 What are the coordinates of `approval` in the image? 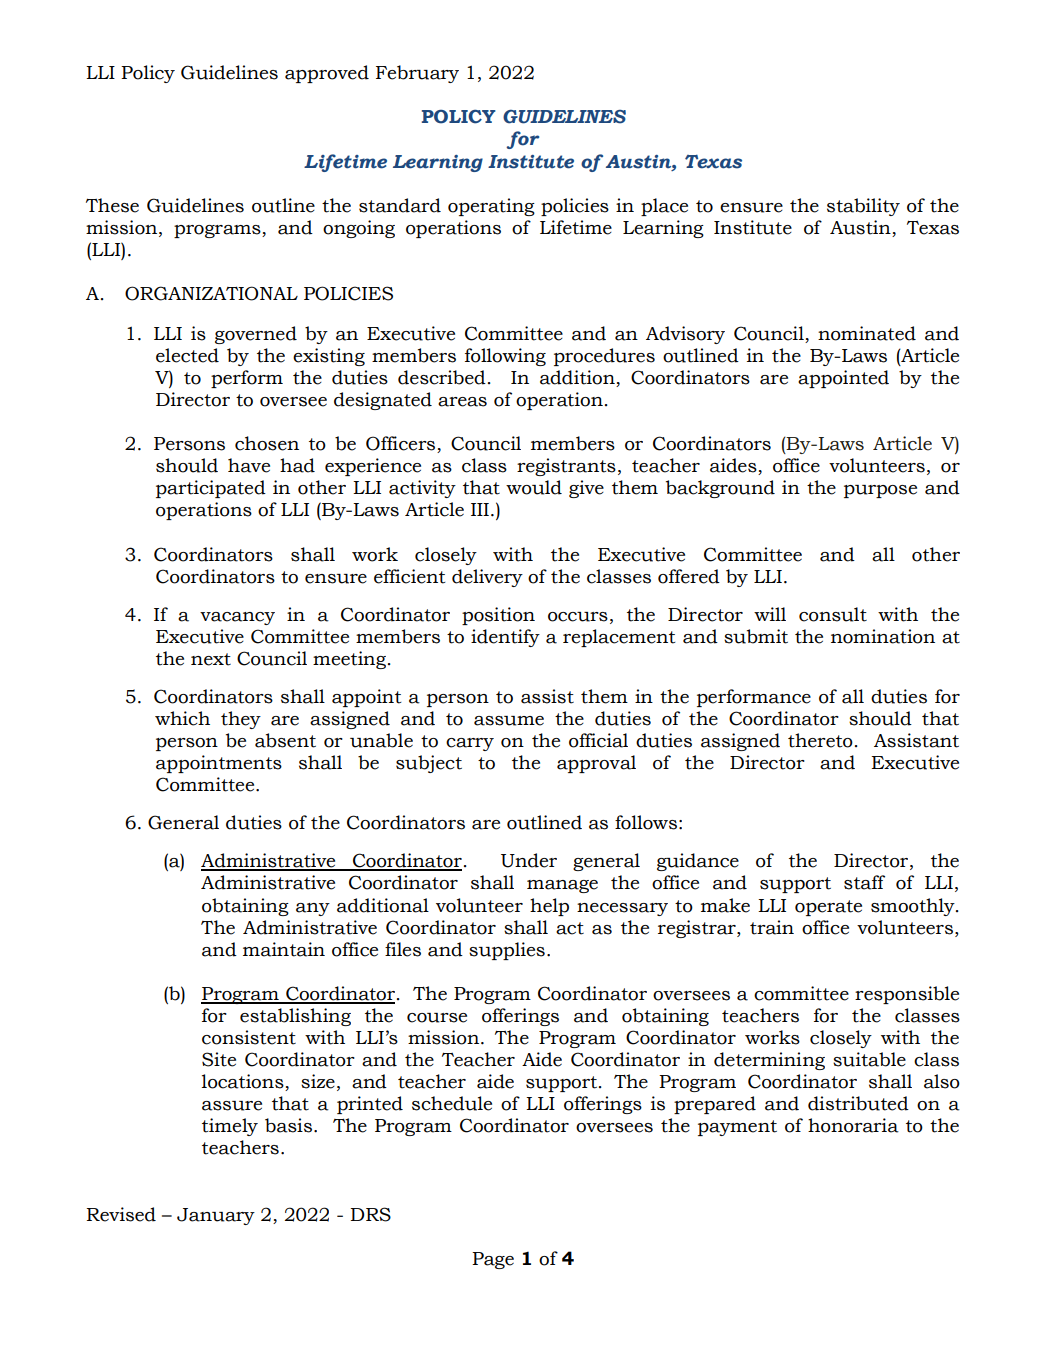 It's located at (596, 764).
